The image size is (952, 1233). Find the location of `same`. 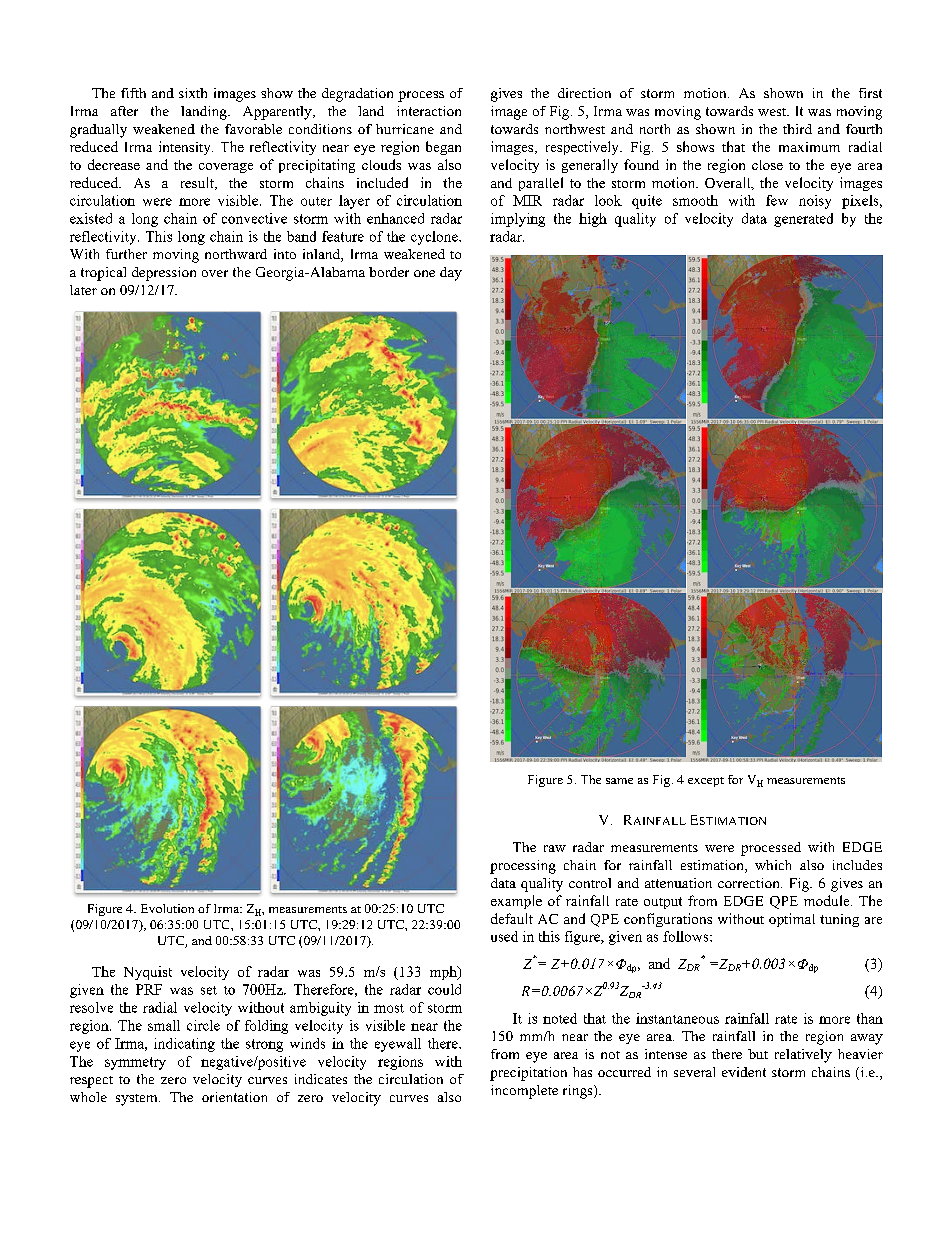

same is located at coordinates (619, 781).
